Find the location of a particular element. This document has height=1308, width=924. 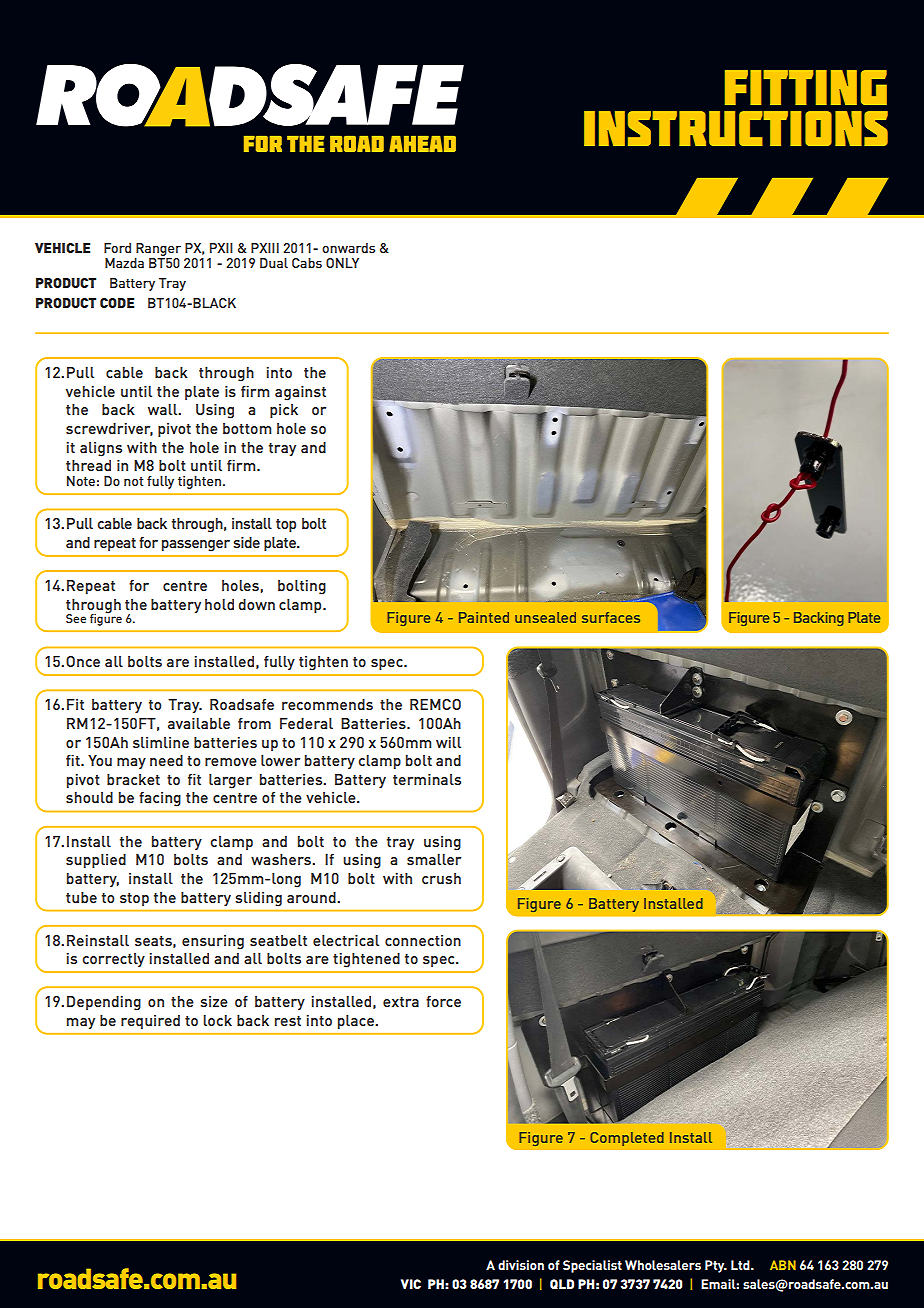

correctly is located at coordinates (114, 960).
